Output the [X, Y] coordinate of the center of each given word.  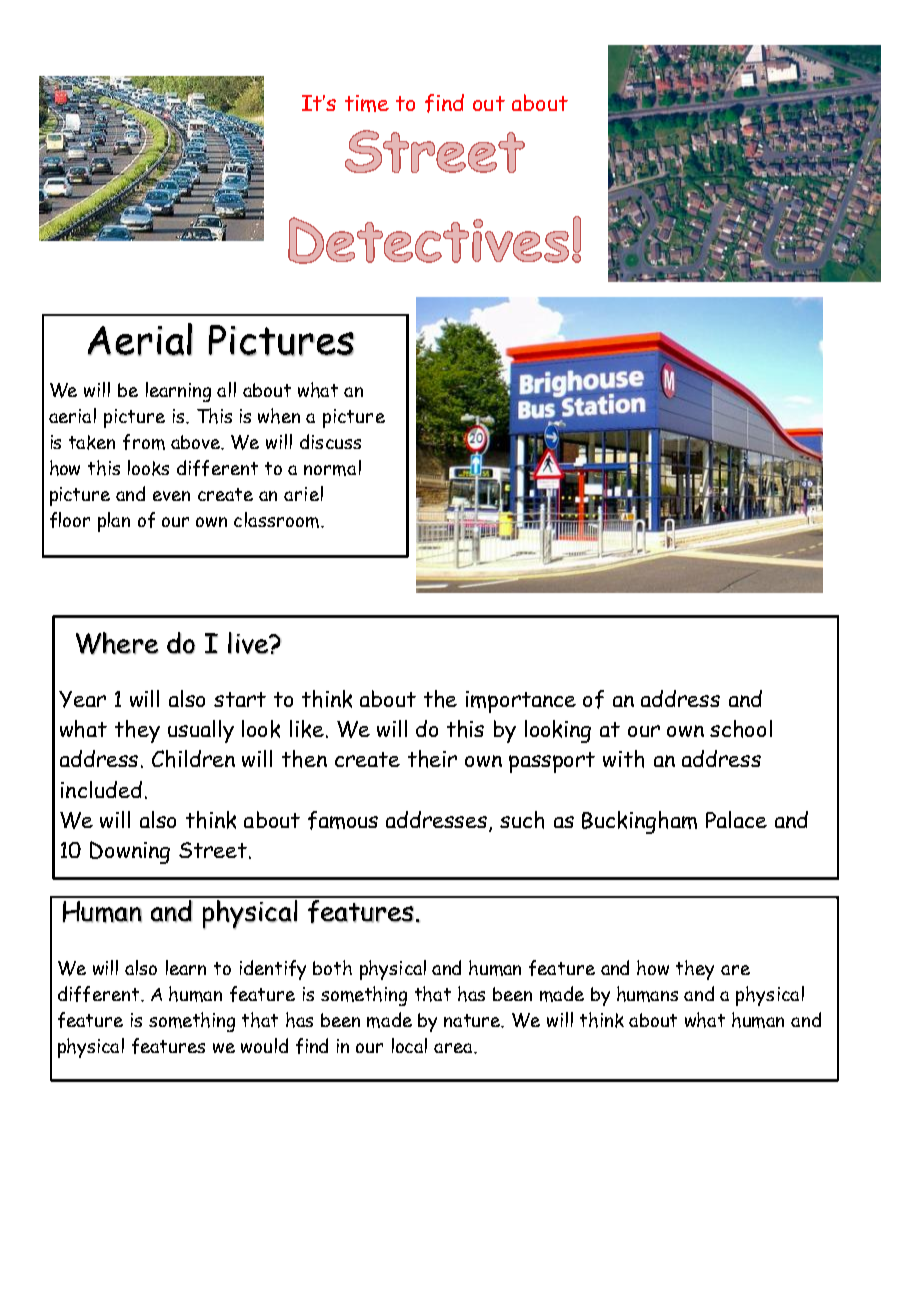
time [367, 103]
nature [473, 1021]
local [409, 1045]
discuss [330, 441]
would [264, 1045]
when [279, 416]
